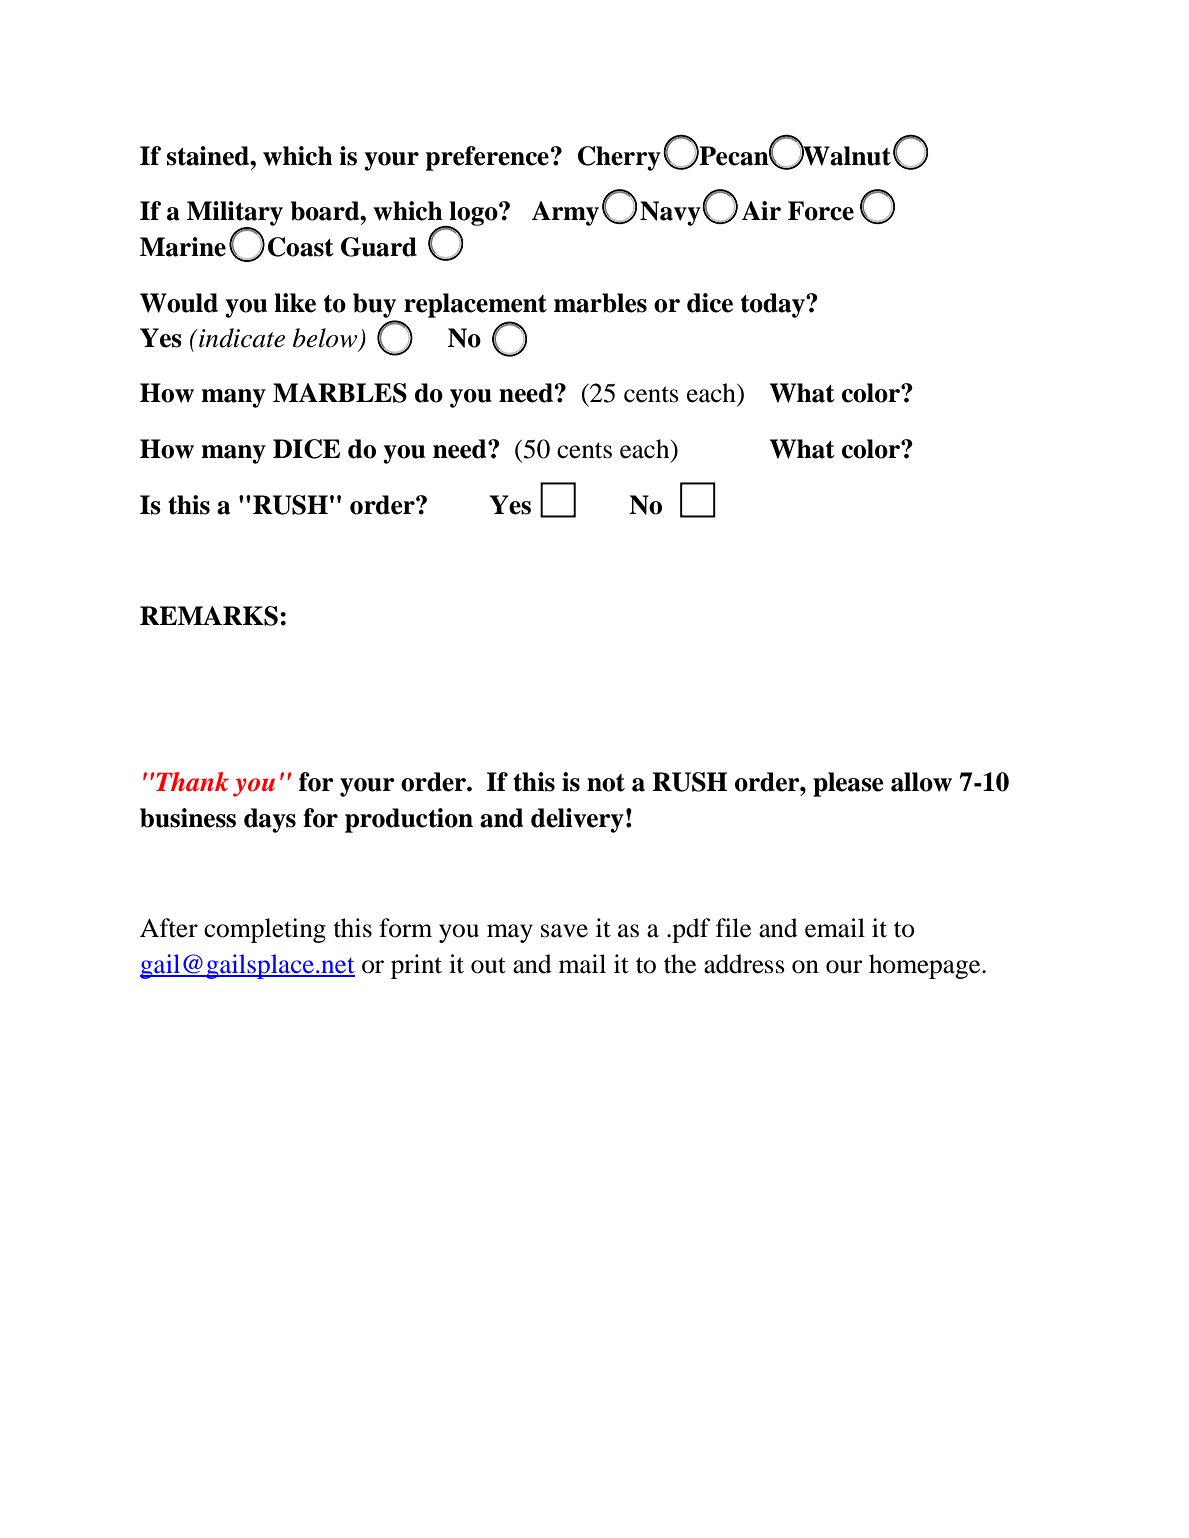  I want to click on indicate, so click(241, 338).
